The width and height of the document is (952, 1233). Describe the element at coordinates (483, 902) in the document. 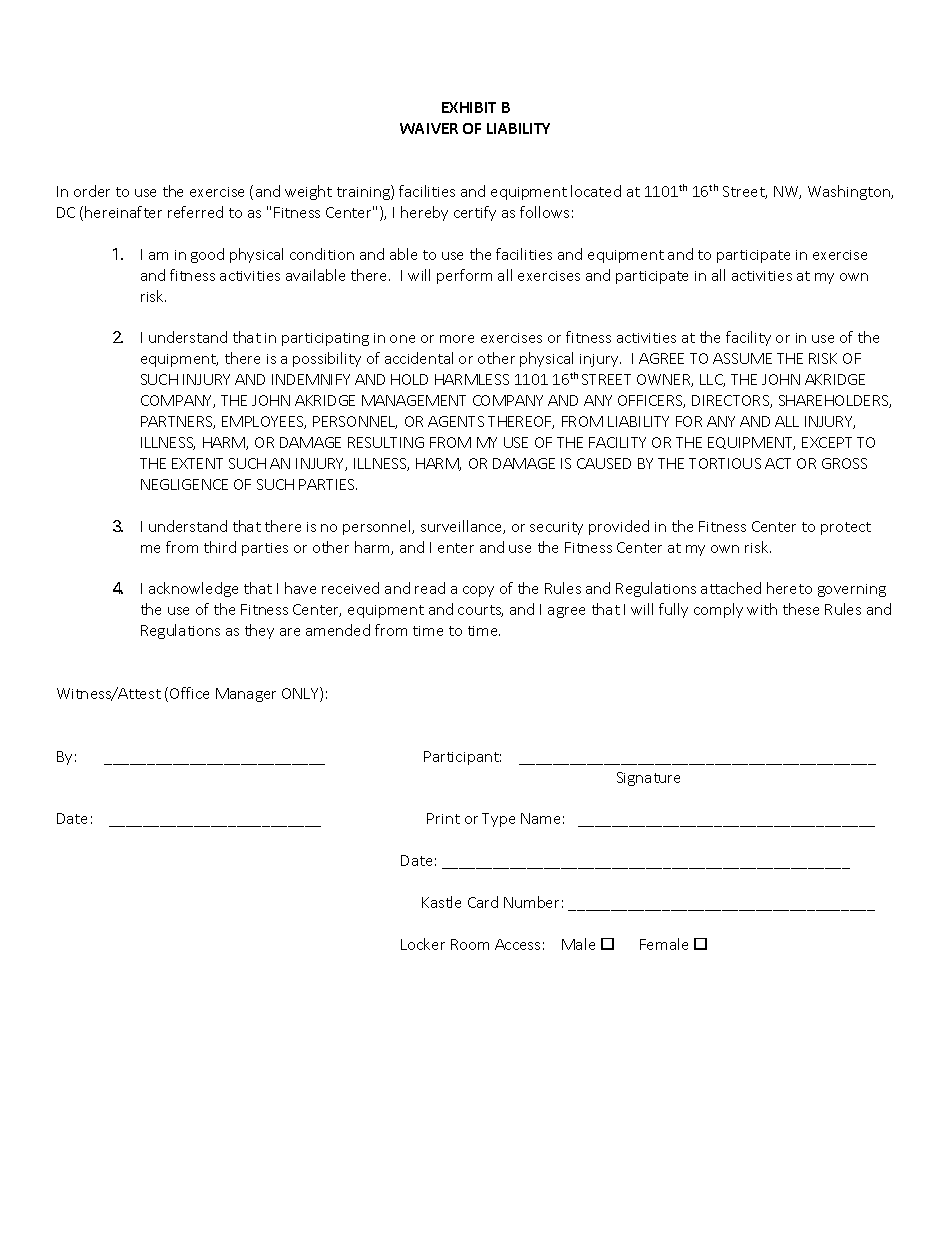

I see `Card` at that location.
